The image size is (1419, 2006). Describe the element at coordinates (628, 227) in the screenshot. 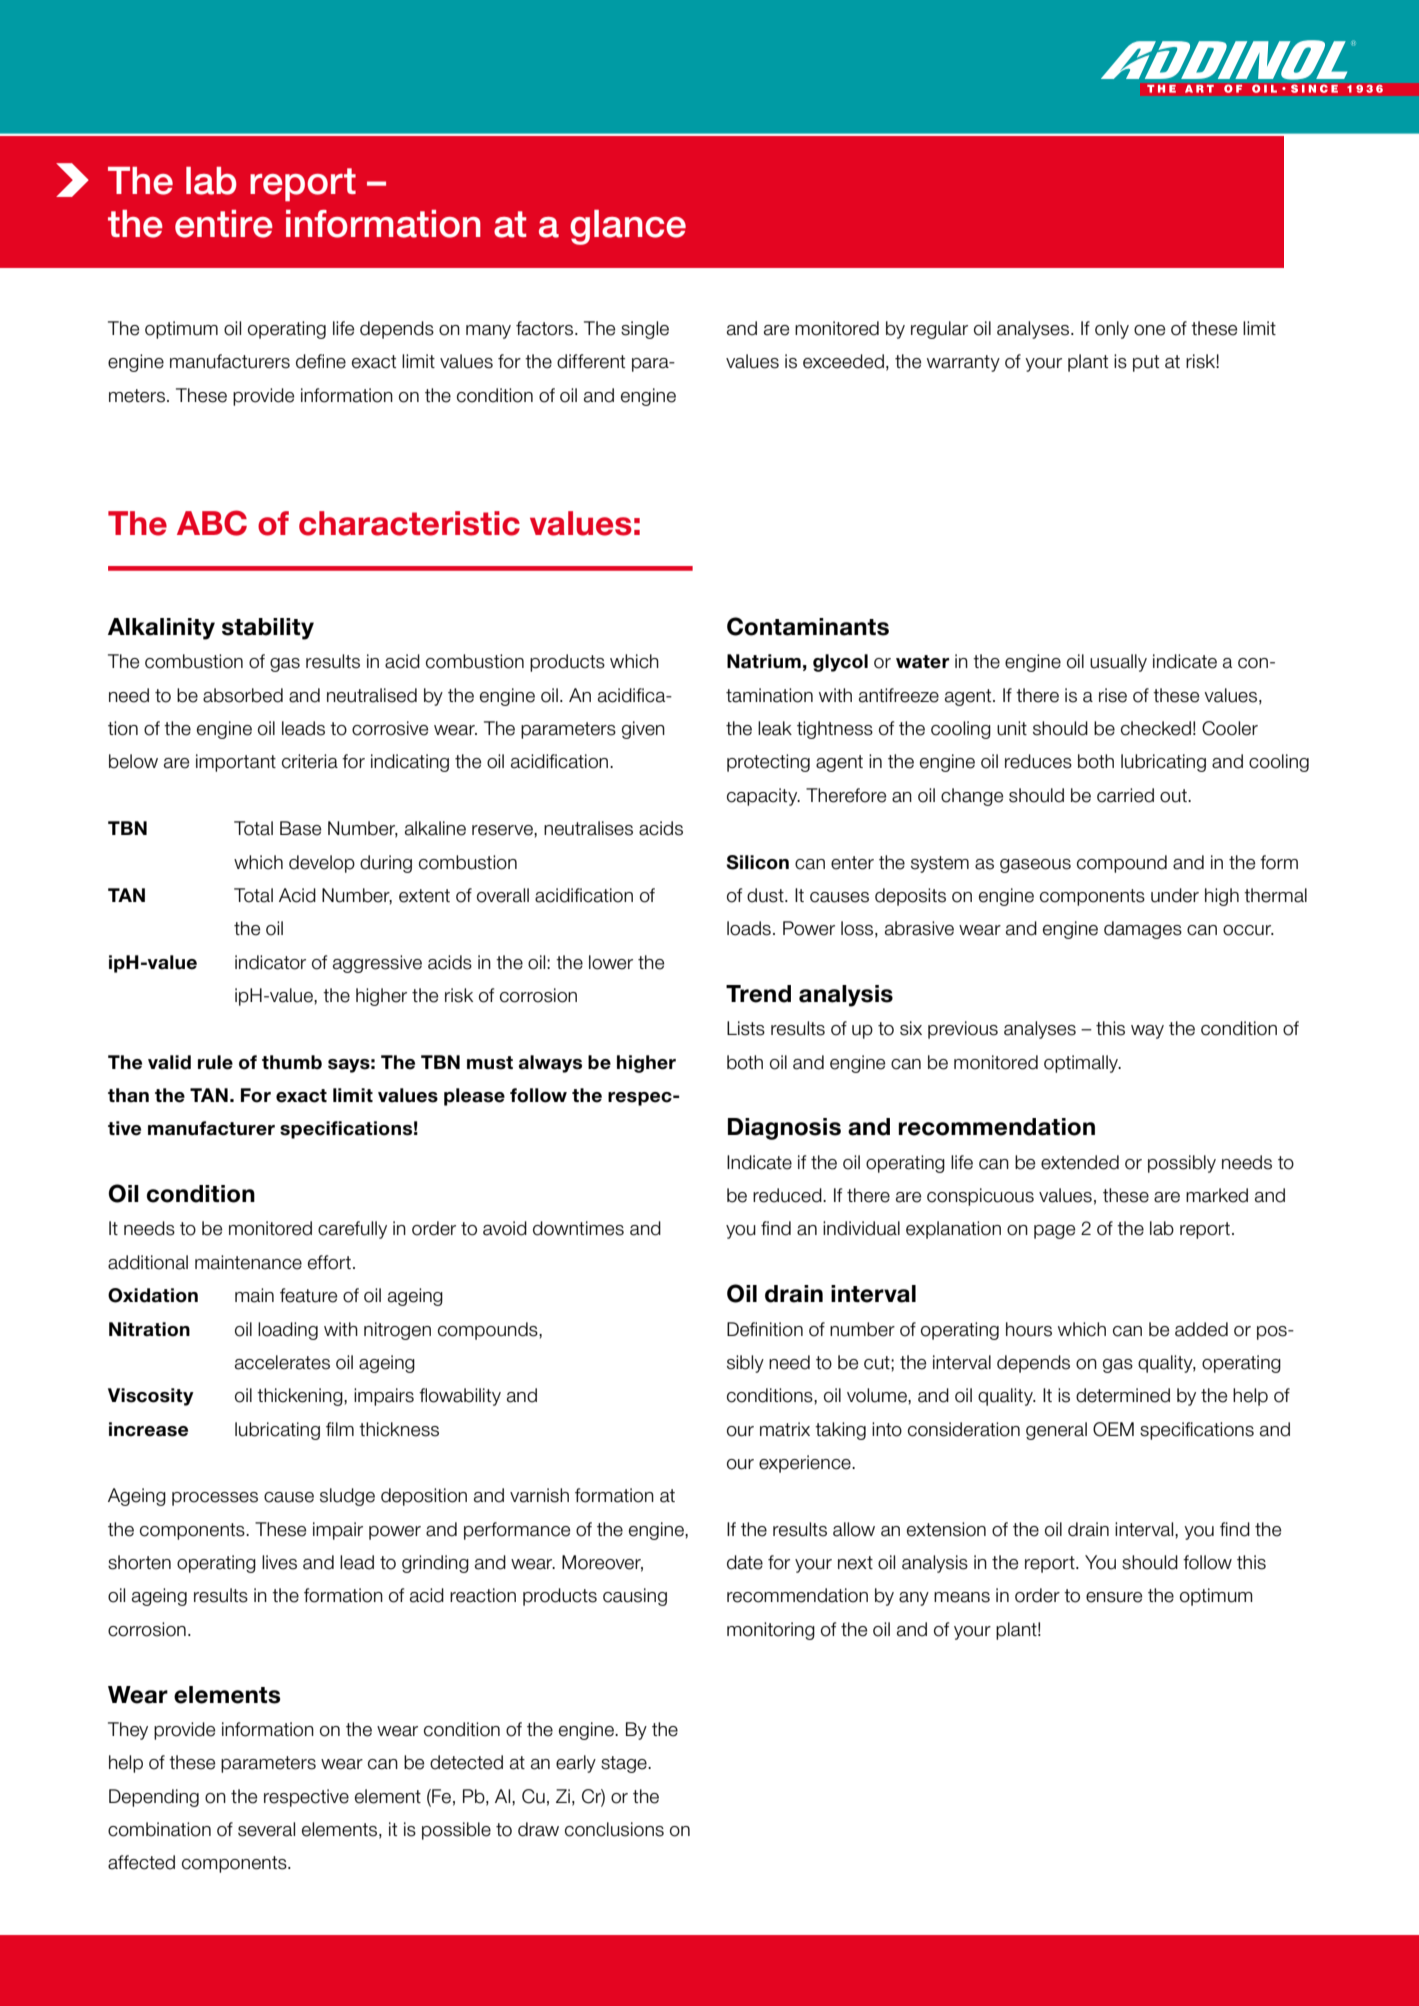

I see `glance` at that location.
